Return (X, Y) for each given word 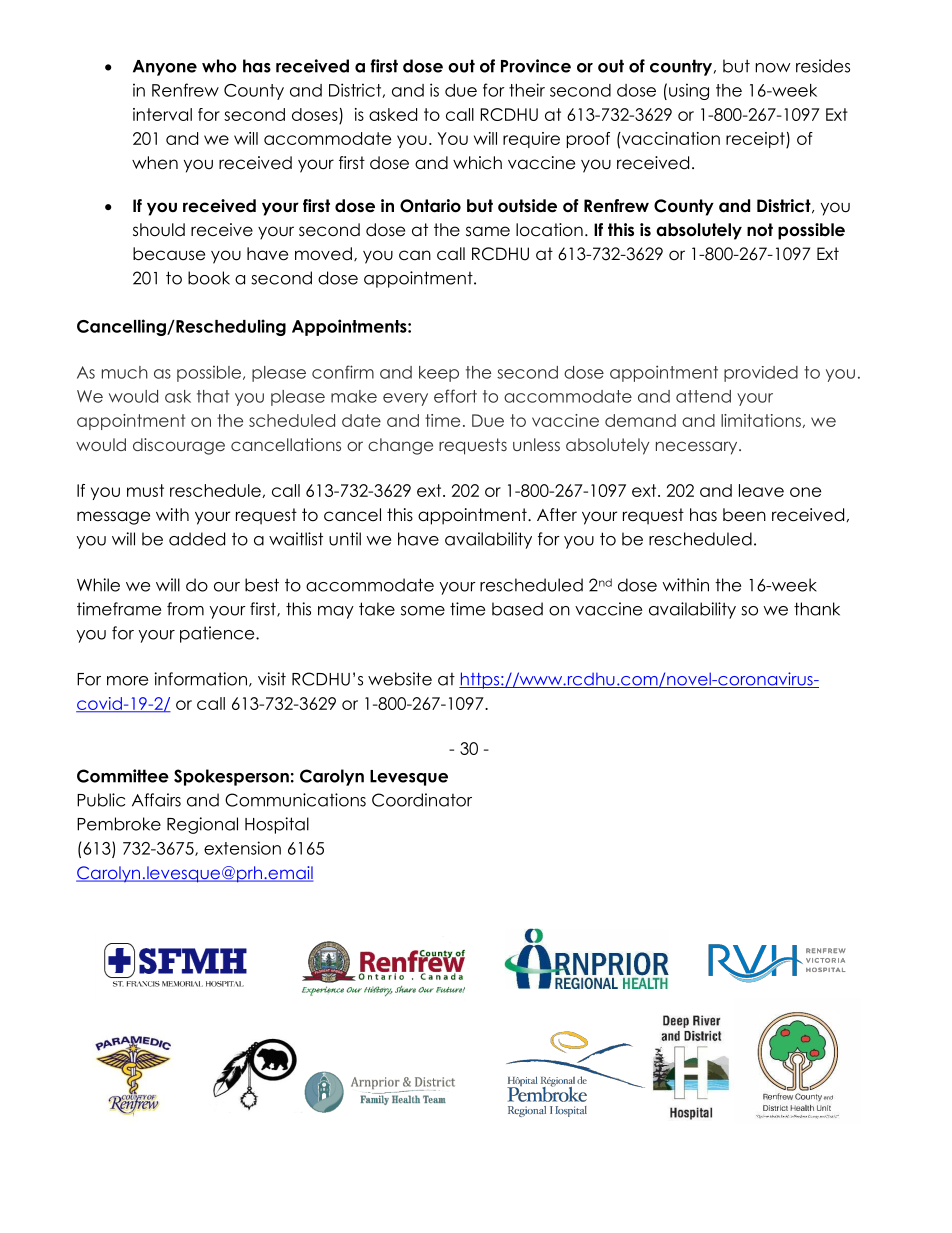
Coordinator (422, 800)
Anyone (165, 68)
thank (817, 609)
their (527, 90)
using (689, 91)
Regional (202, 825)
